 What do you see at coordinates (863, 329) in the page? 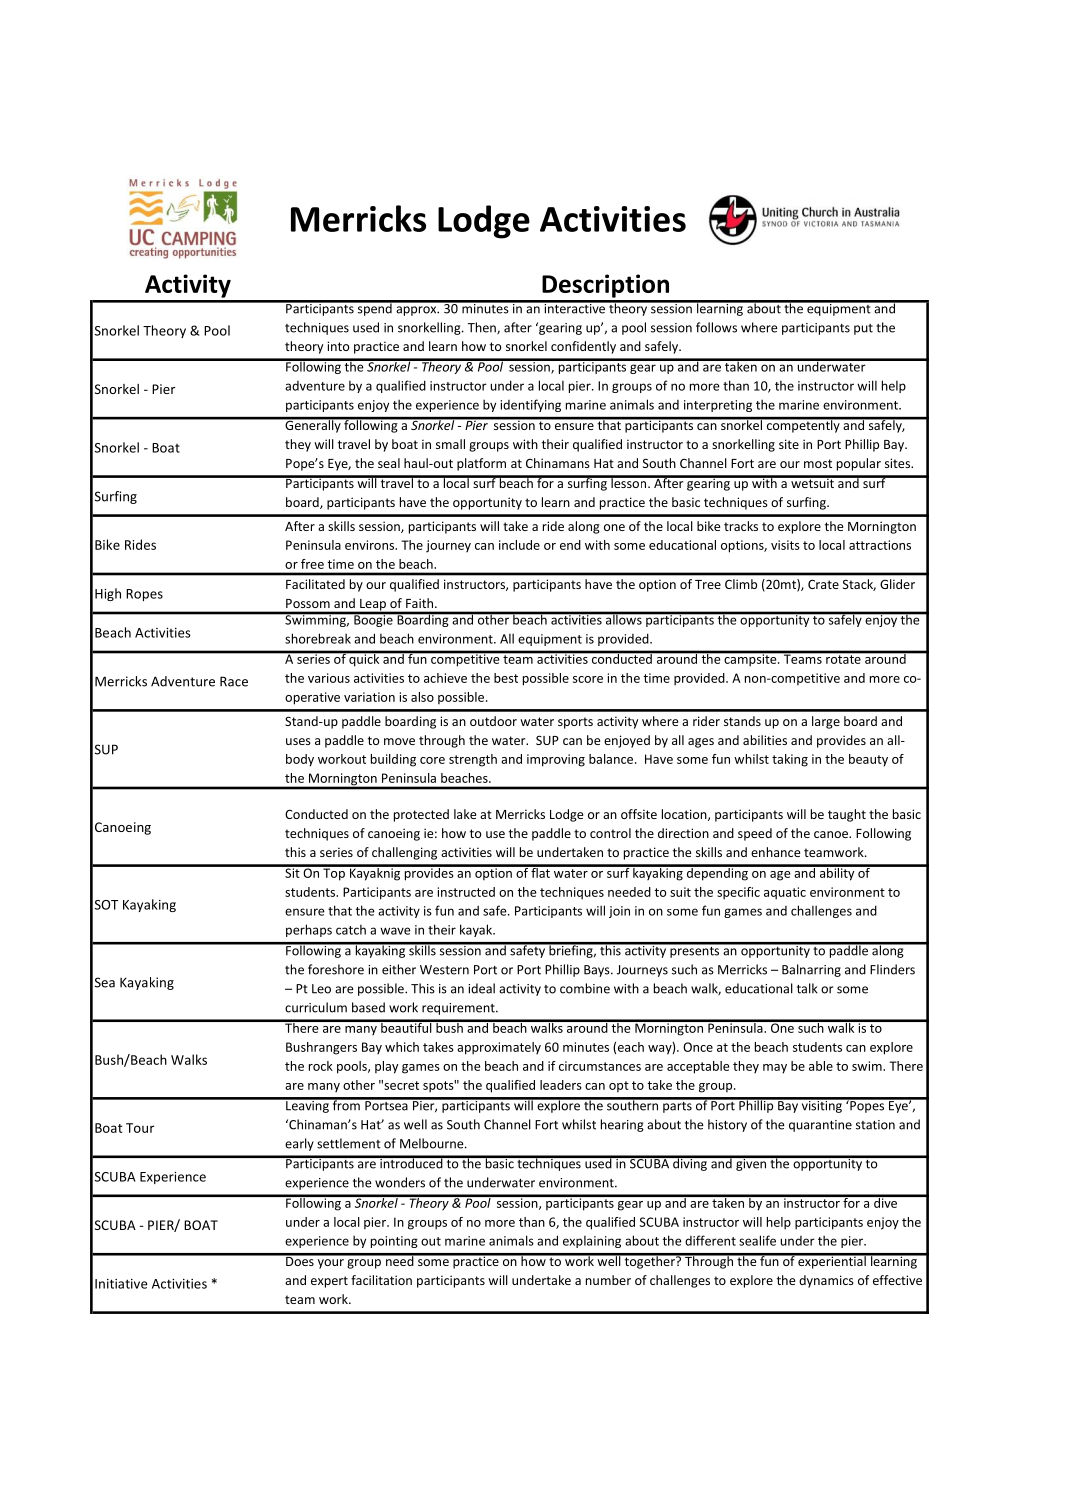
I see `put` at bounding box center [863, 329].
